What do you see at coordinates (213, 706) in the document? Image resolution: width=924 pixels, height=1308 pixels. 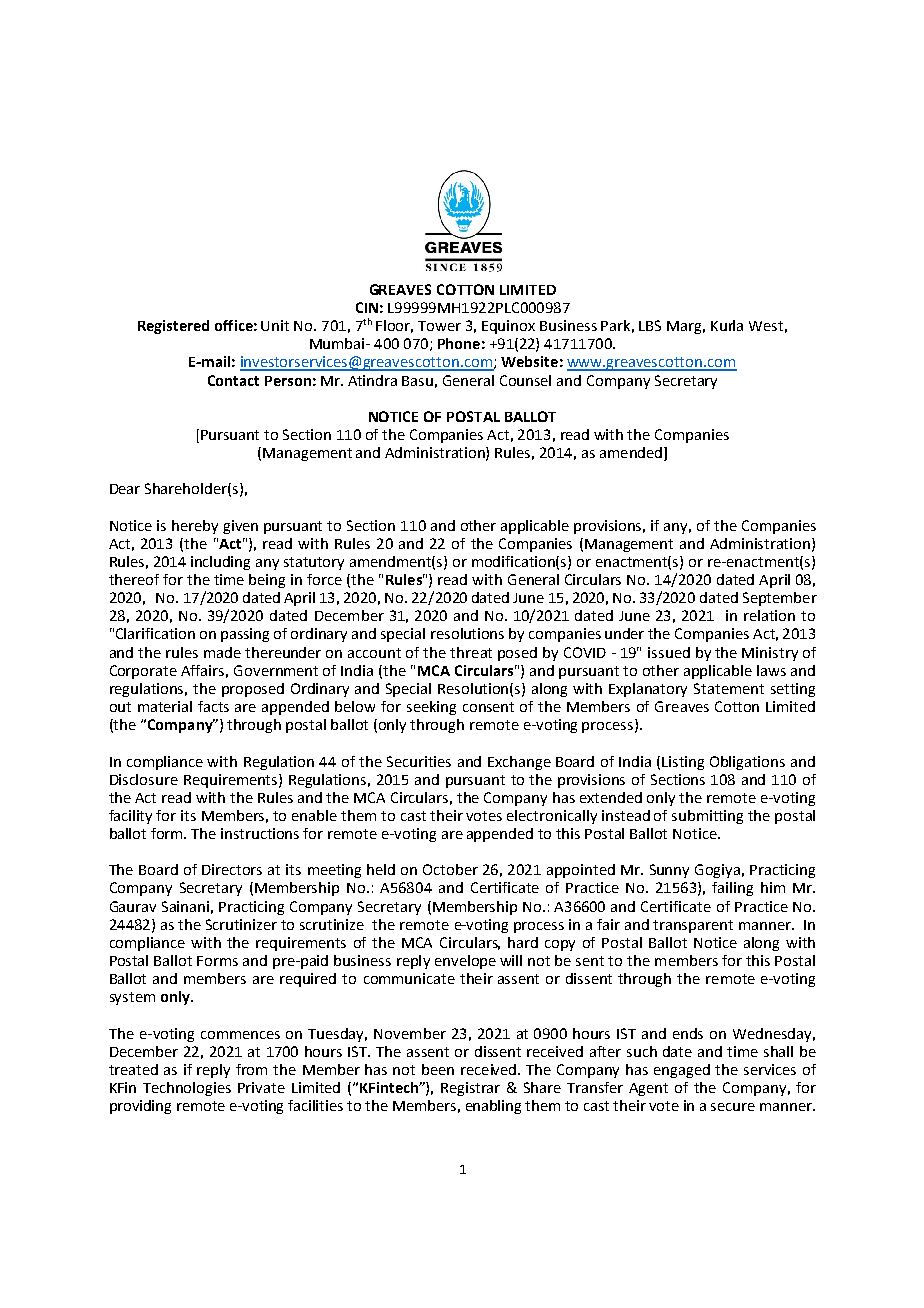 I see `facts` at bounding box center [213, 706].
